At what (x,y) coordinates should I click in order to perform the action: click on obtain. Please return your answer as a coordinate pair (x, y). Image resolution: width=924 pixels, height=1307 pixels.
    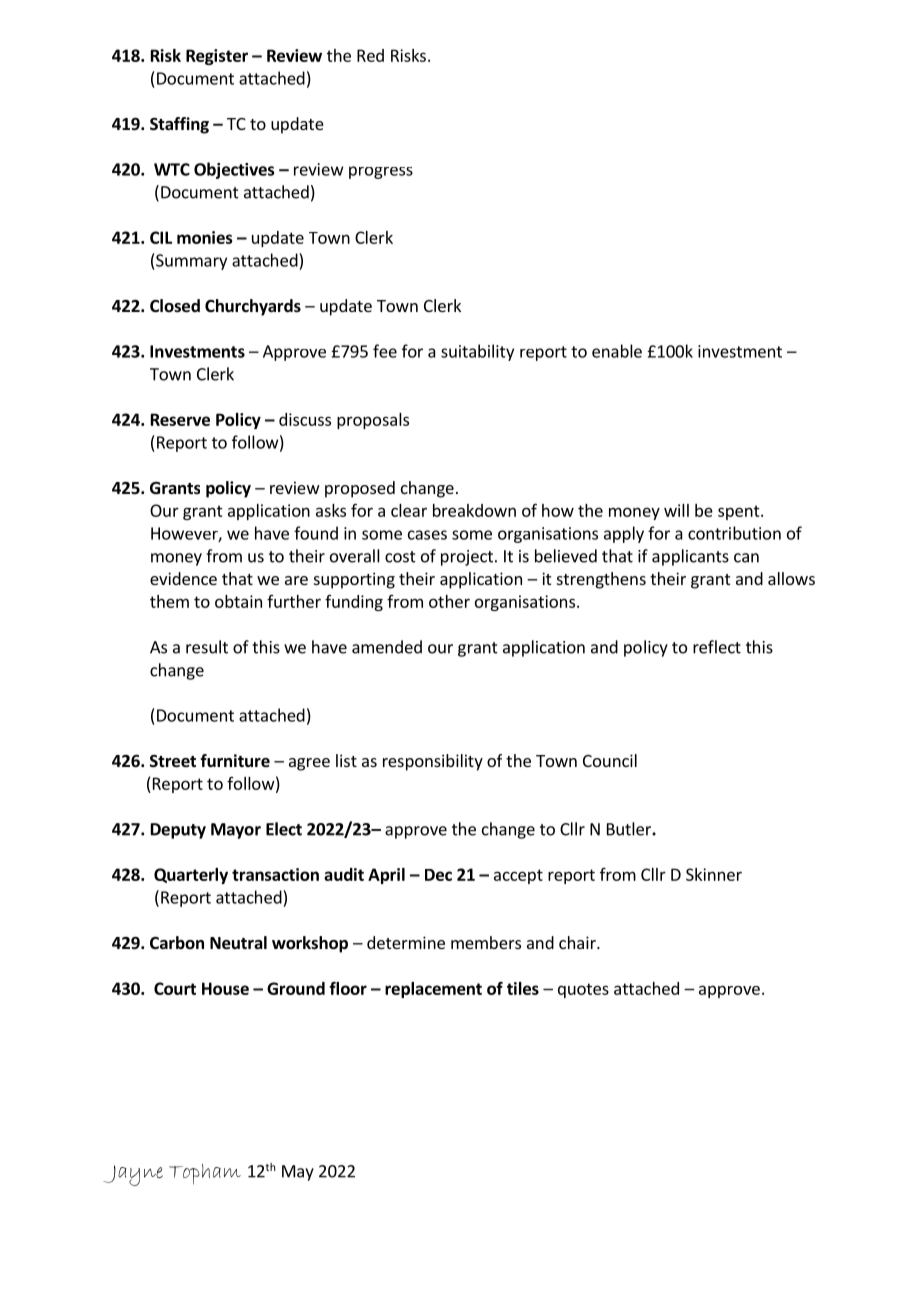
    Looking at the image, I should click on (238, 601).
